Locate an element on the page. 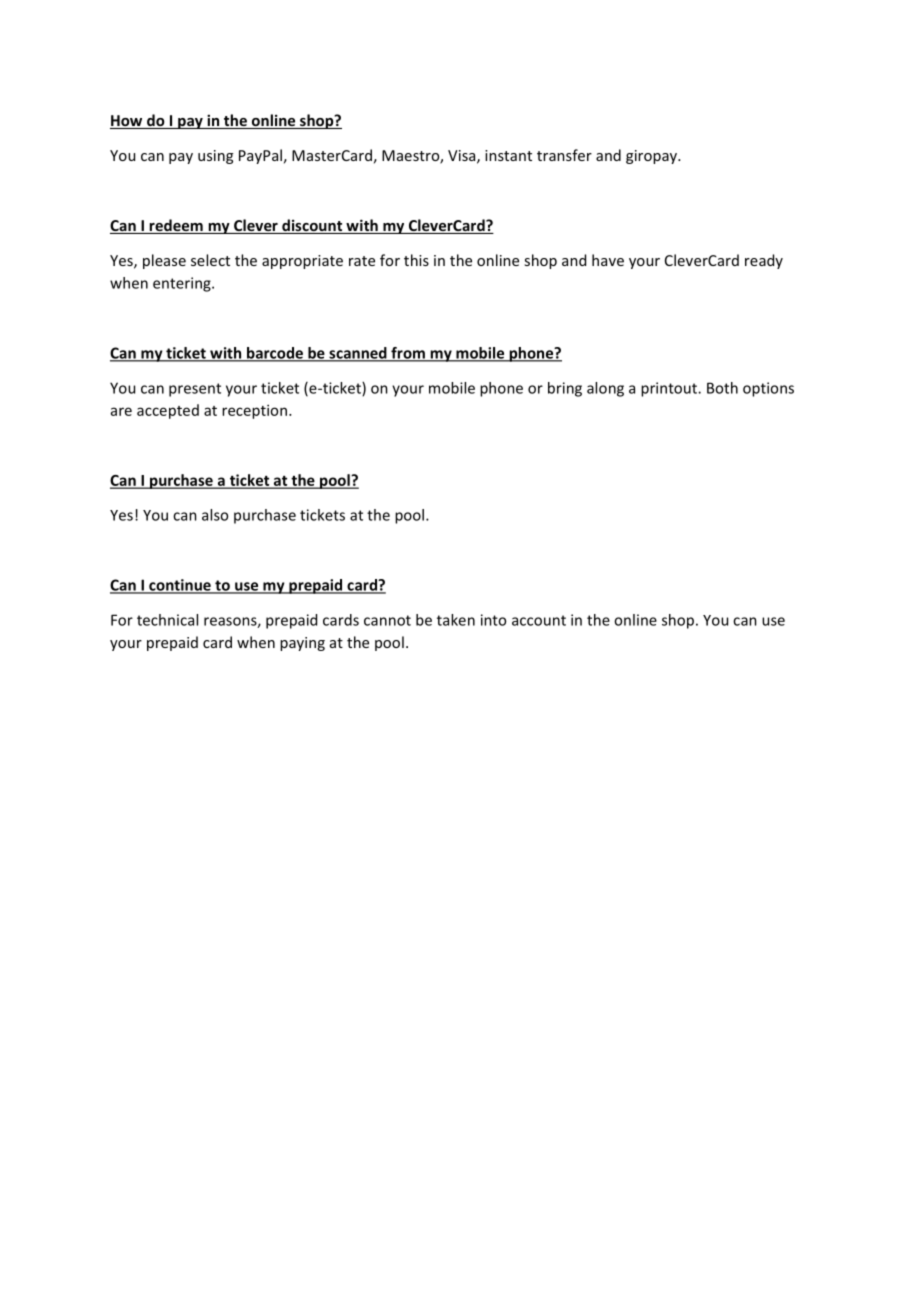 The image size is (924, 1308). from is located at coordinates (408, 354).
